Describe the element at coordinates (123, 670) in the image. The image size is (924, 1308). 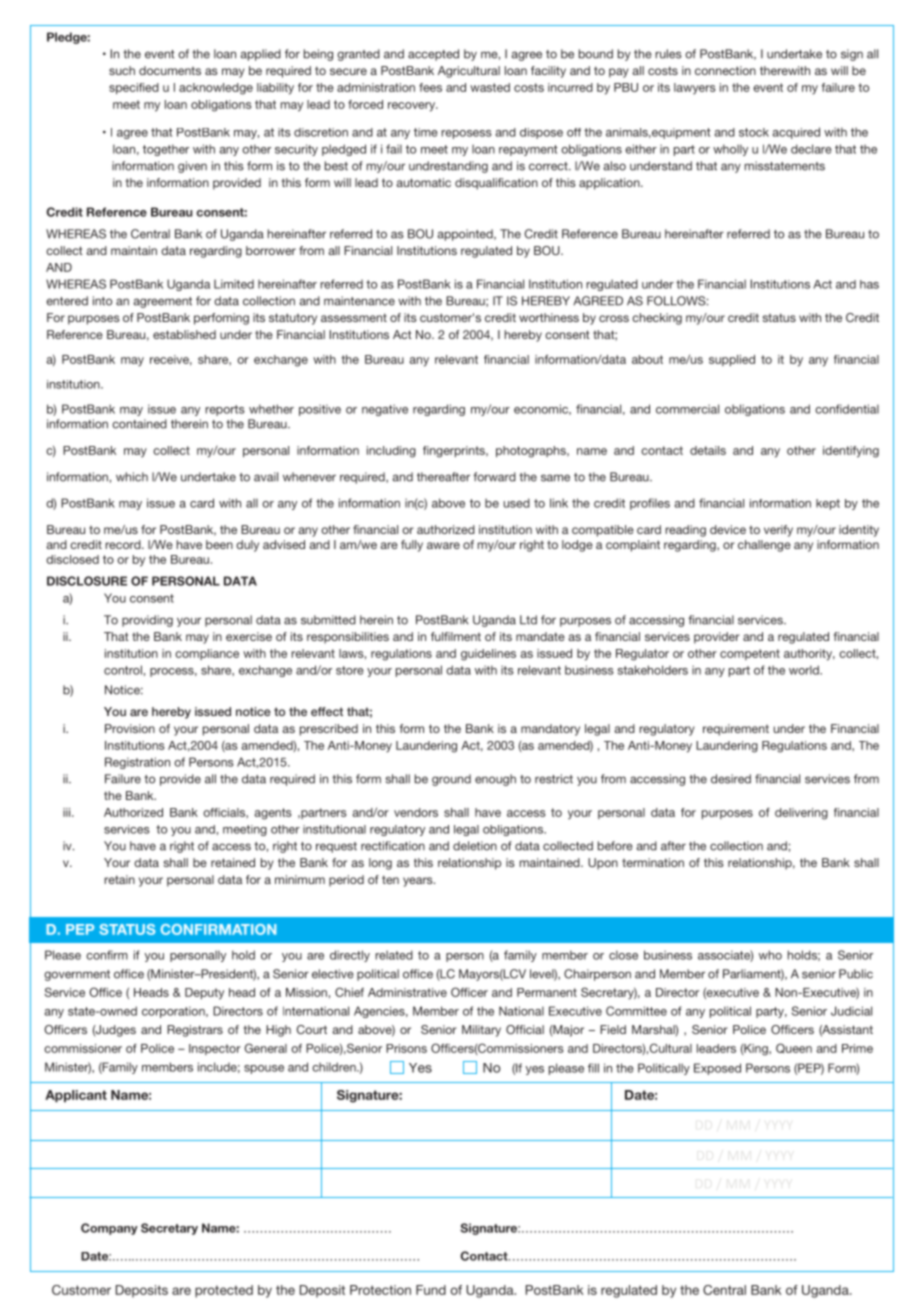
I see `control` at that location.
